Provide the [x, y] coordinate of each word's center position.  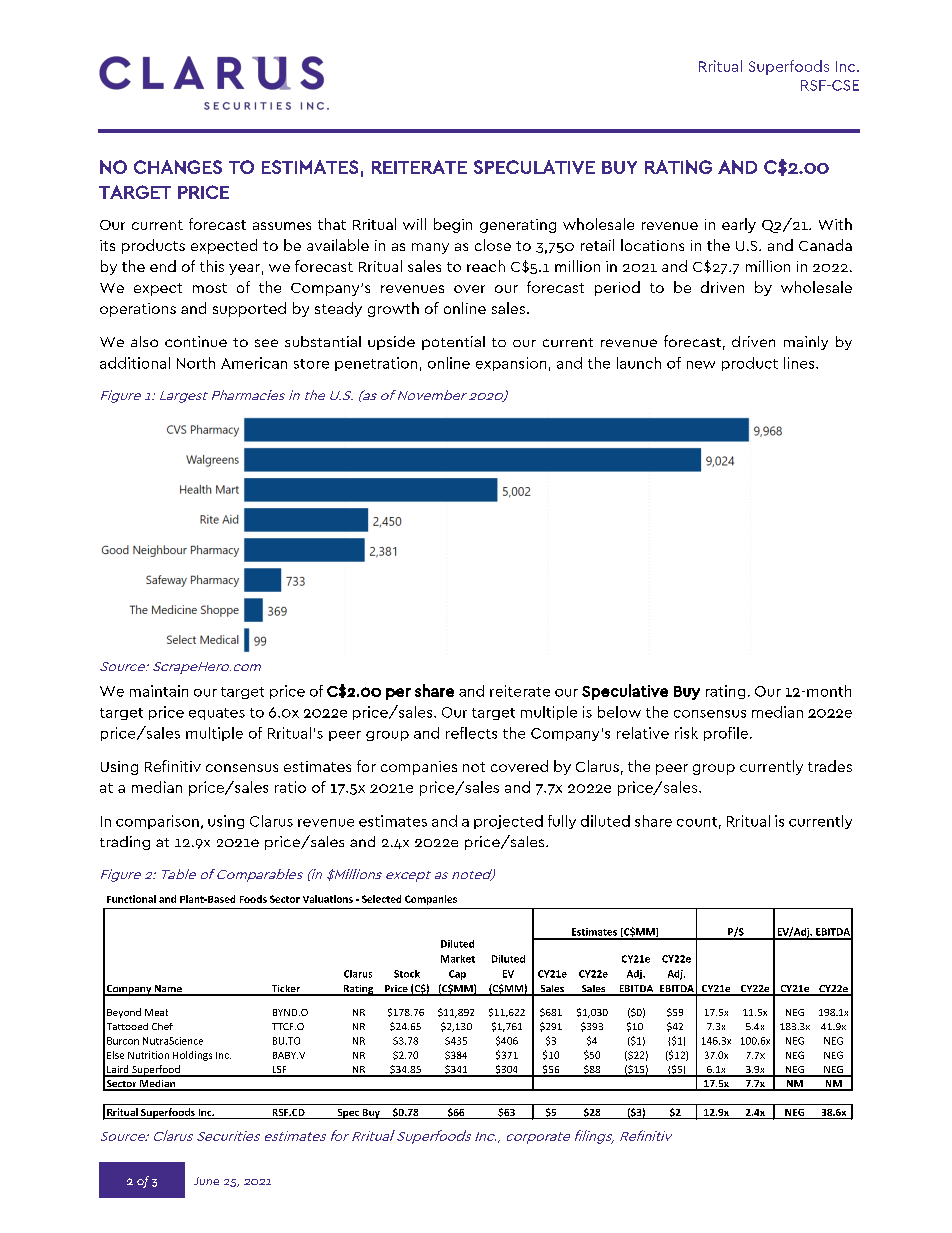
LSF [279, 1071]
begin [453, 225]
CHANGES [178, 167]
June [206, 1181]
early [739, 225]
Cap [457, 975]
